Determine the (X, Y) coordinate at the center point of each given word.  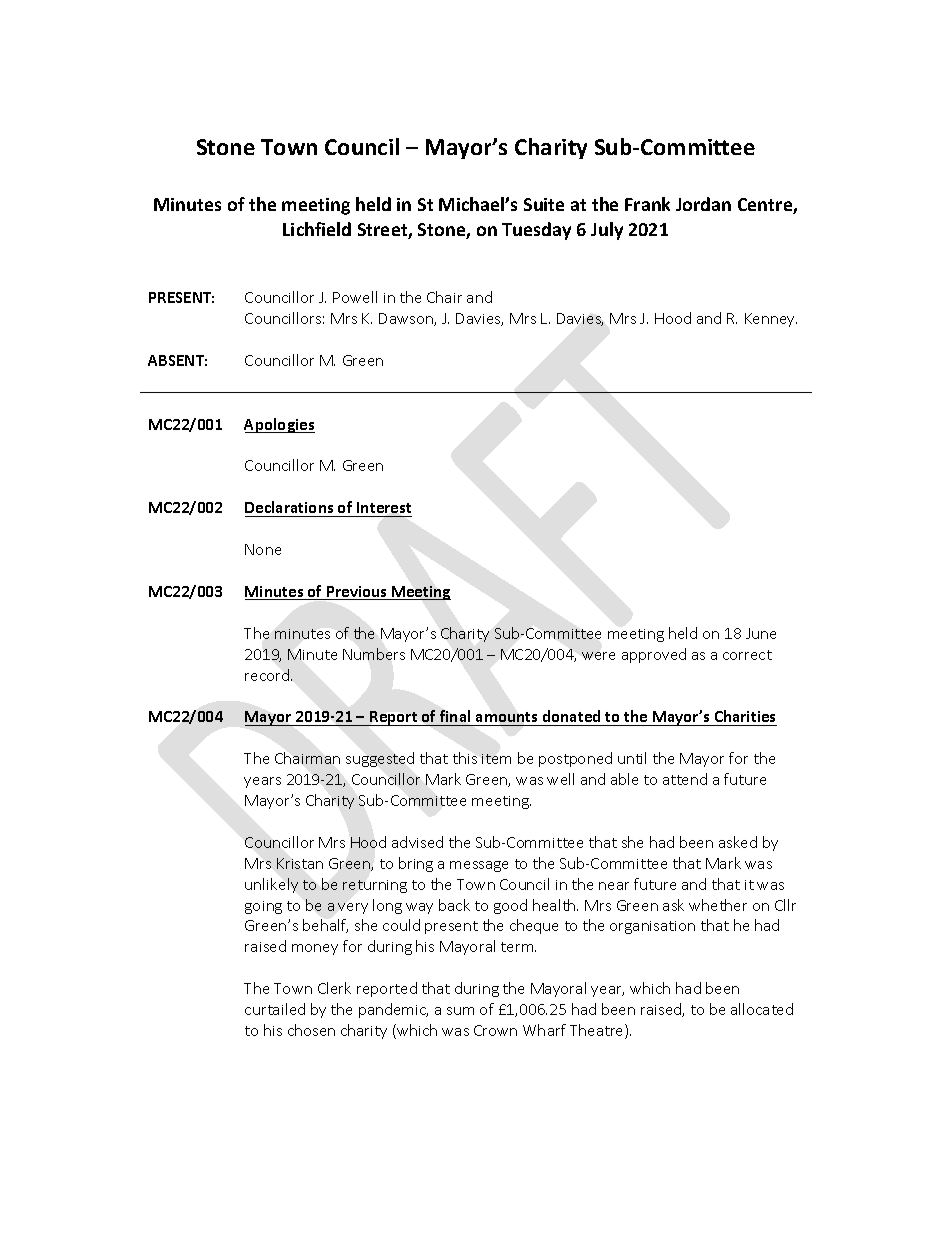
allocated (762, 1009)
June (761, 633)
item (496, 759)
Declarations (289, 507)
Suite (544, 204)
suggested (380, 759)
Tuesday (536, 231)
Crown (495, 1030)
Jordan (703, 204)
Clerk (334, 988)
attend (685, 779)
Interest (384, 507)
